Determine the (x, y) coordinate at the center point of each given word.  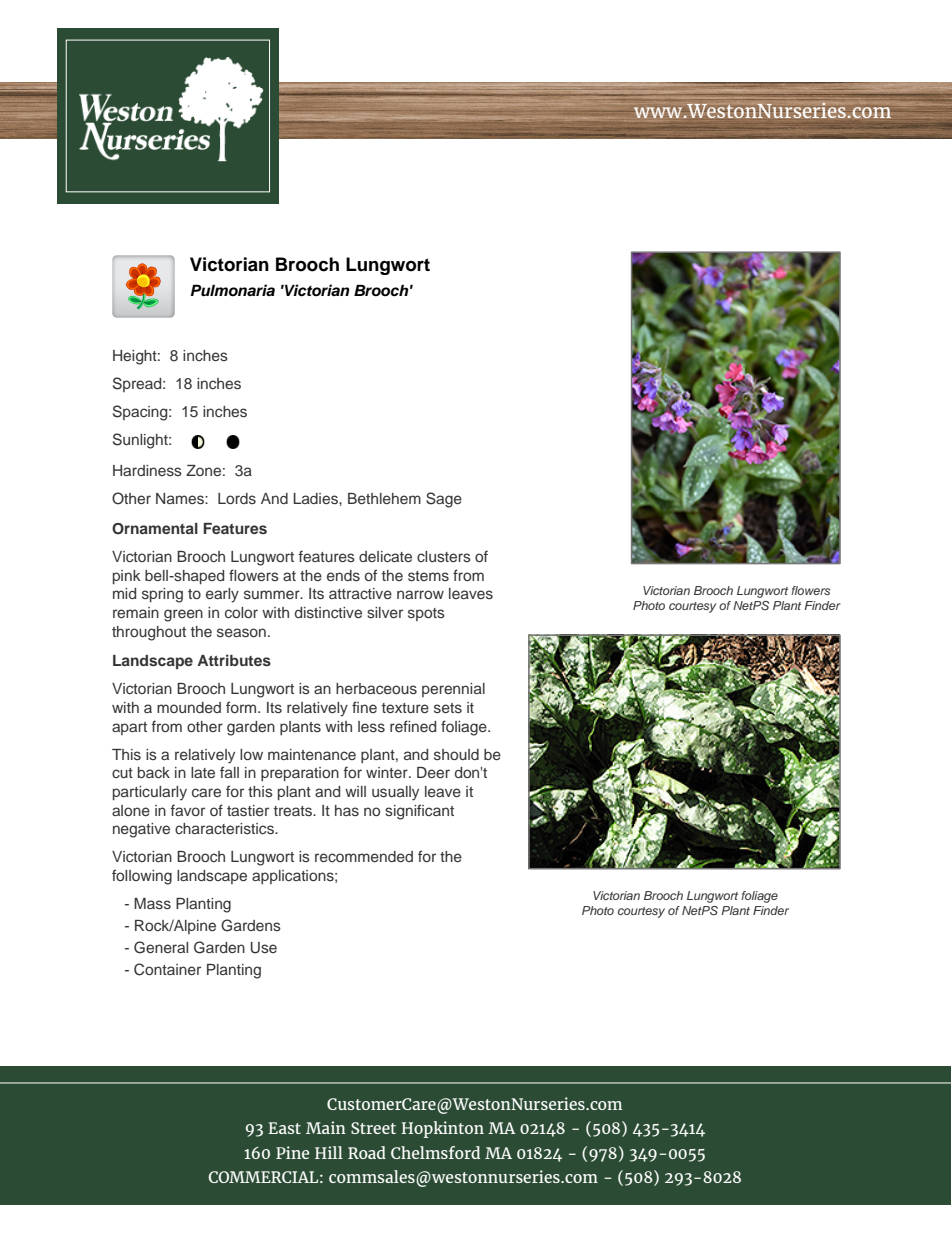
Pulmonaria (233, 290)
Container (167, 969)
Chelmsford (435, 1152)
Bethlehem (384, 498)
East (284, 1128)
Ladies (316, 498)
